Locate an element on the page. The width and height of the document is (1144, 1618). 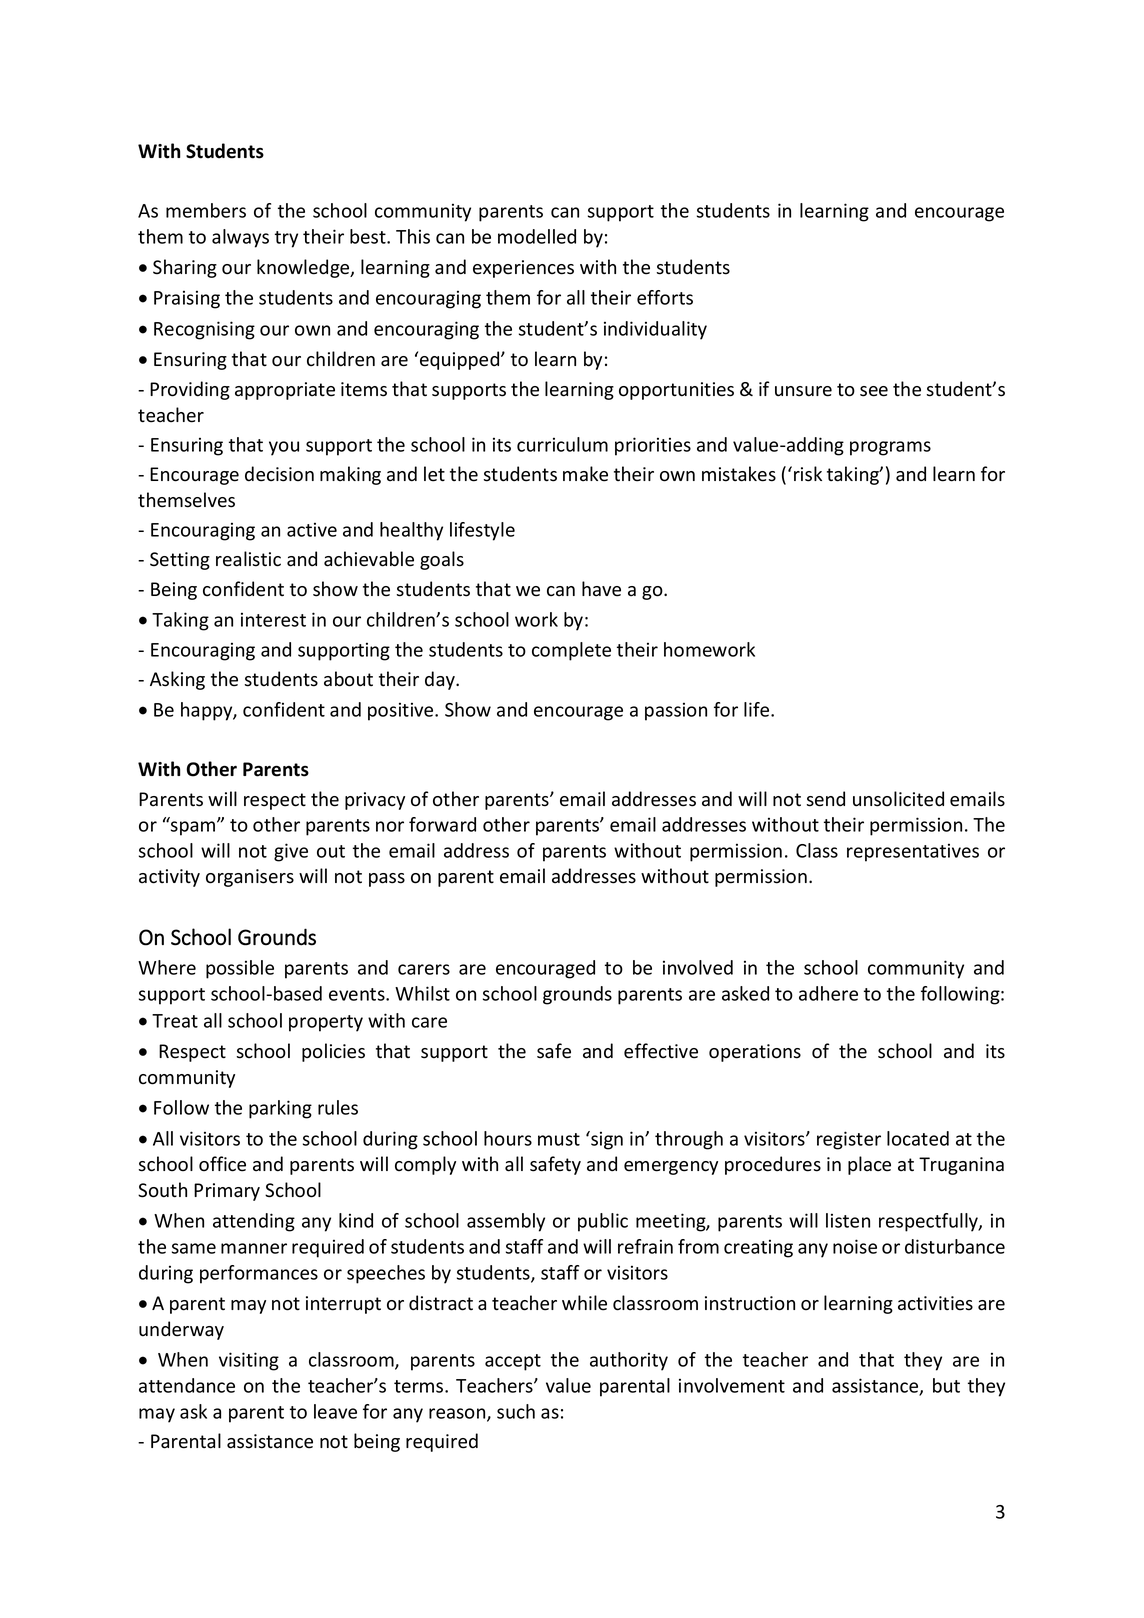
give is located at coordinates (291, 852).
